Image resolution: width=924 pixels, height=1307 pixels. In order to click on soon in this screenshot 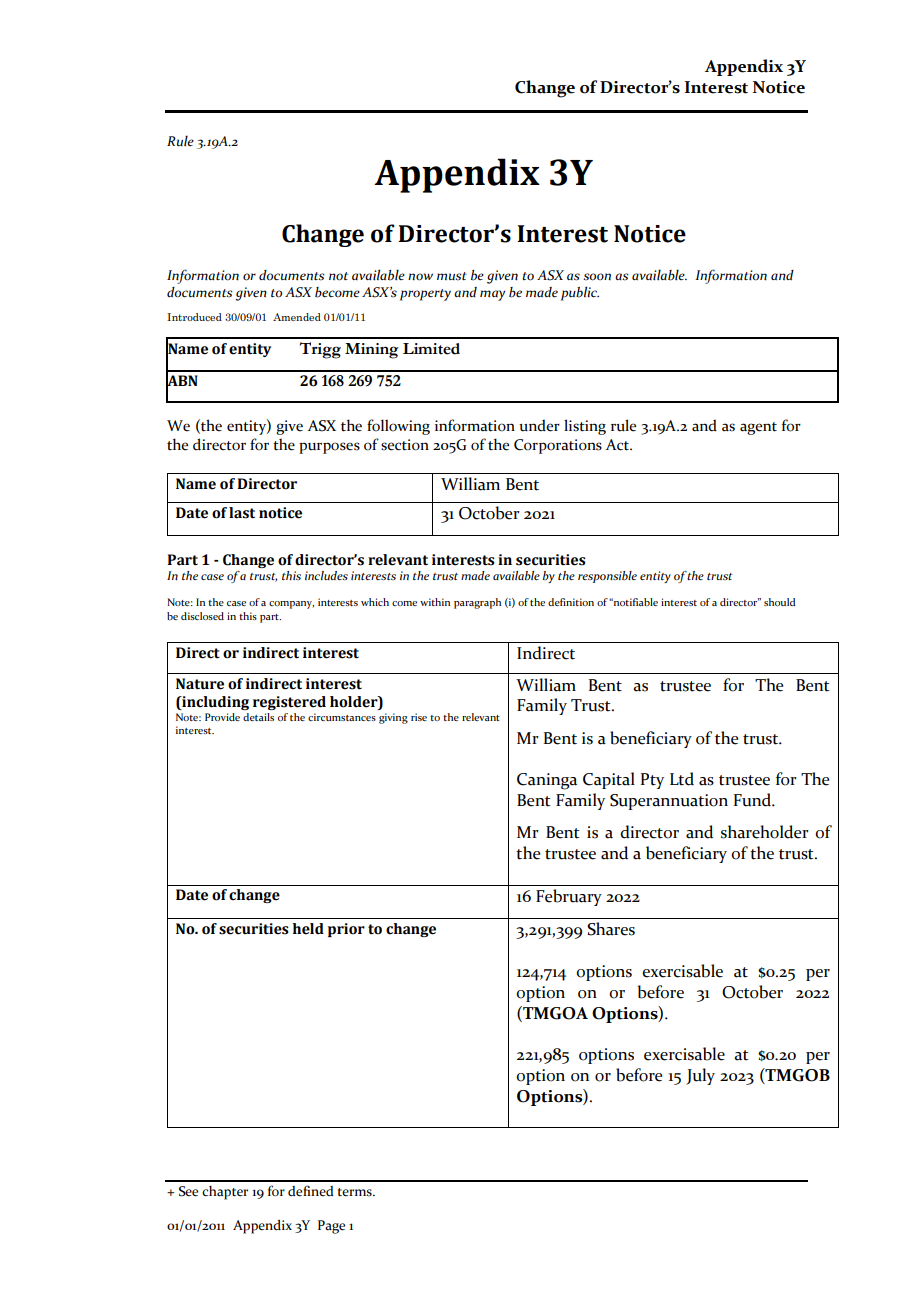, I will do `click(597, 277)`.
